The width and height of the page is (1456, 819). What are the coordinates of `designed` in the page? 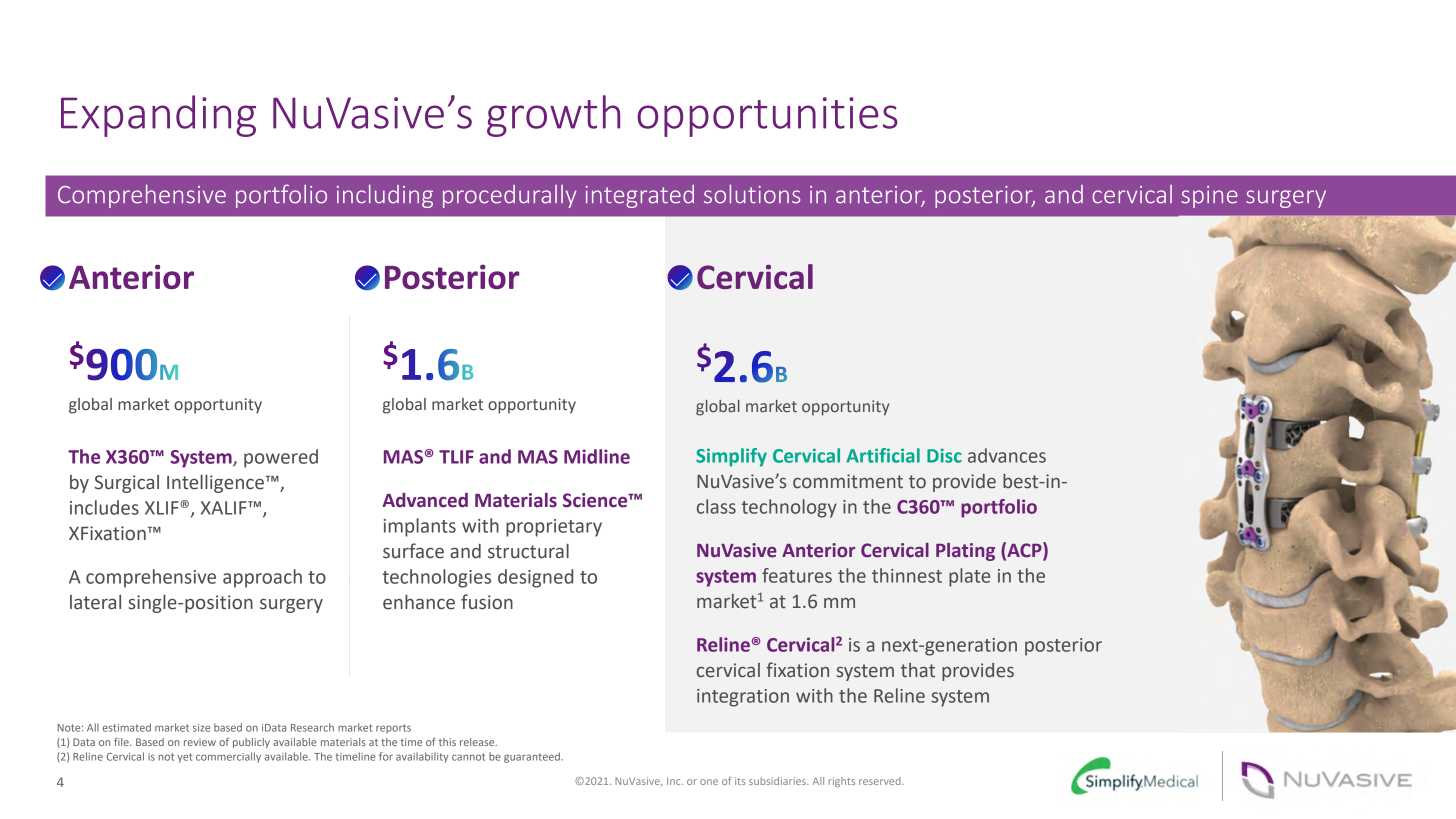 It's located at (535, 578).
